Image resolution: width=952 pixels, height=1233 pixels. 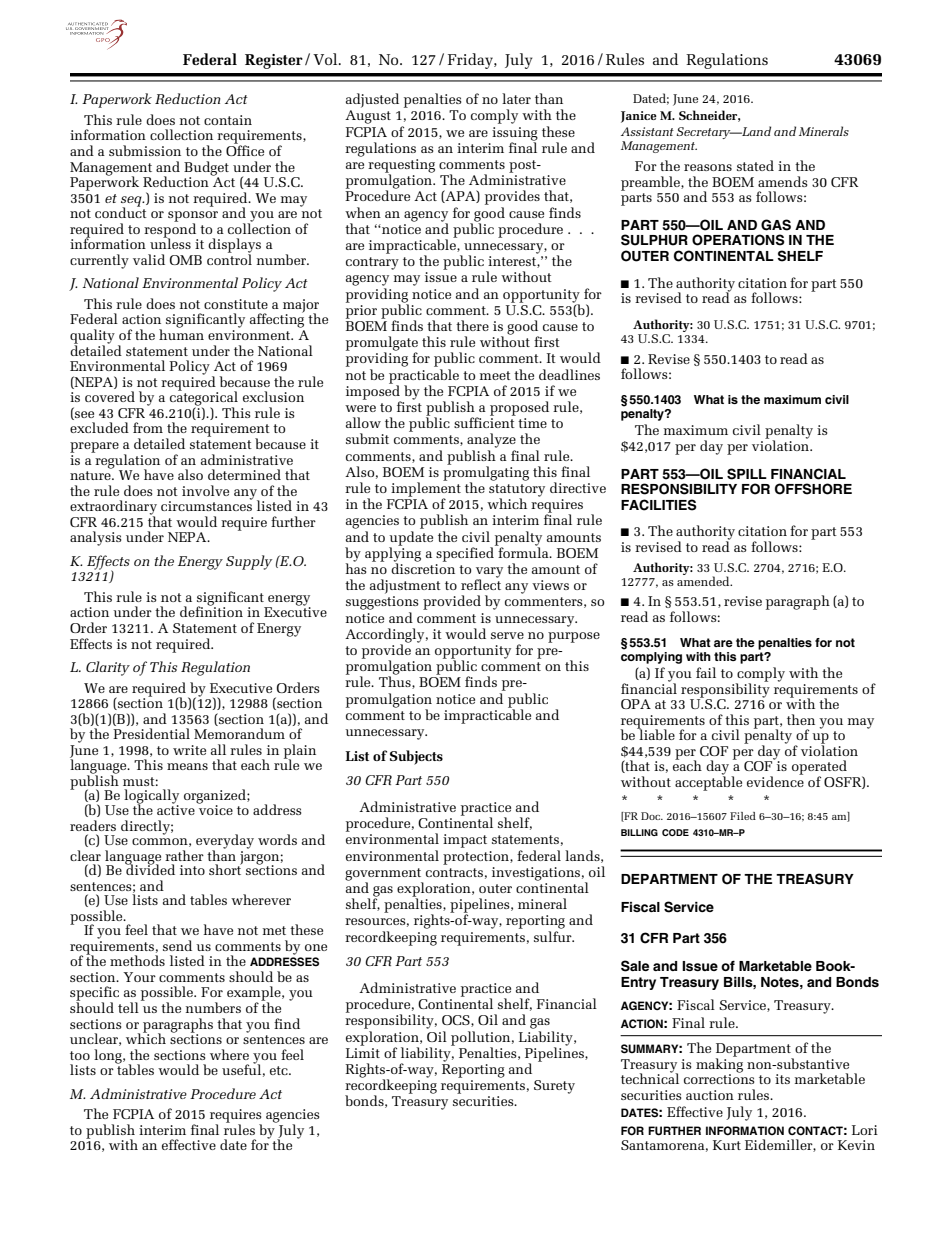 What do you see at coordinates (486, 473) in the screenshot?
I see `promulgating` at bounding box center [486, 473].
